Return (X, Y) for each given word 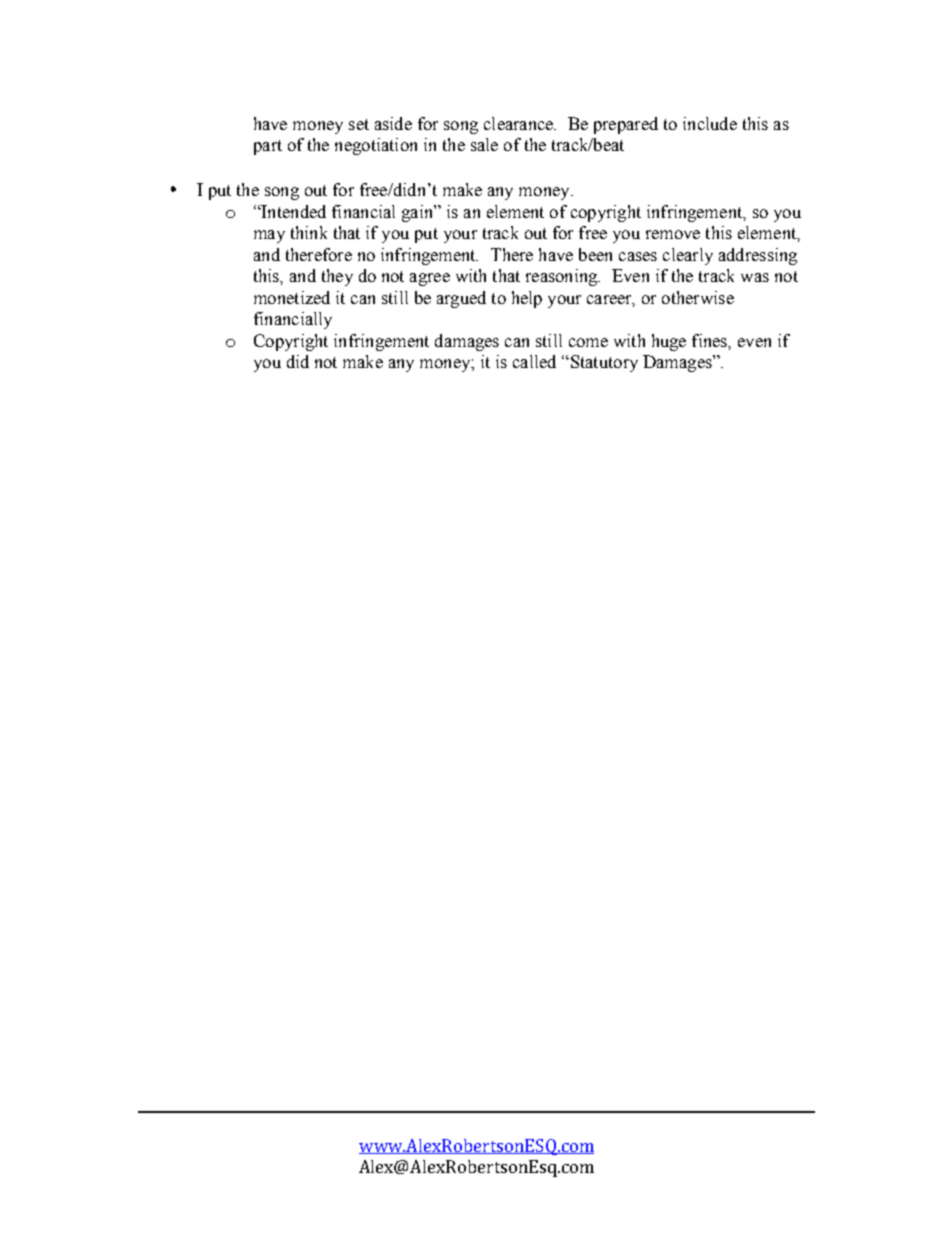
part (268, 147)
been (595, 254)
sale (484, 144)
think (309, 232)
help (527, 299)
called (534, 361)
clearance (519, 123)
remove (673, 234)
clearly (688, 256)
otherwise (698, 297)
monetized (292, 297)
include (710, 123)
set (359, 124)
